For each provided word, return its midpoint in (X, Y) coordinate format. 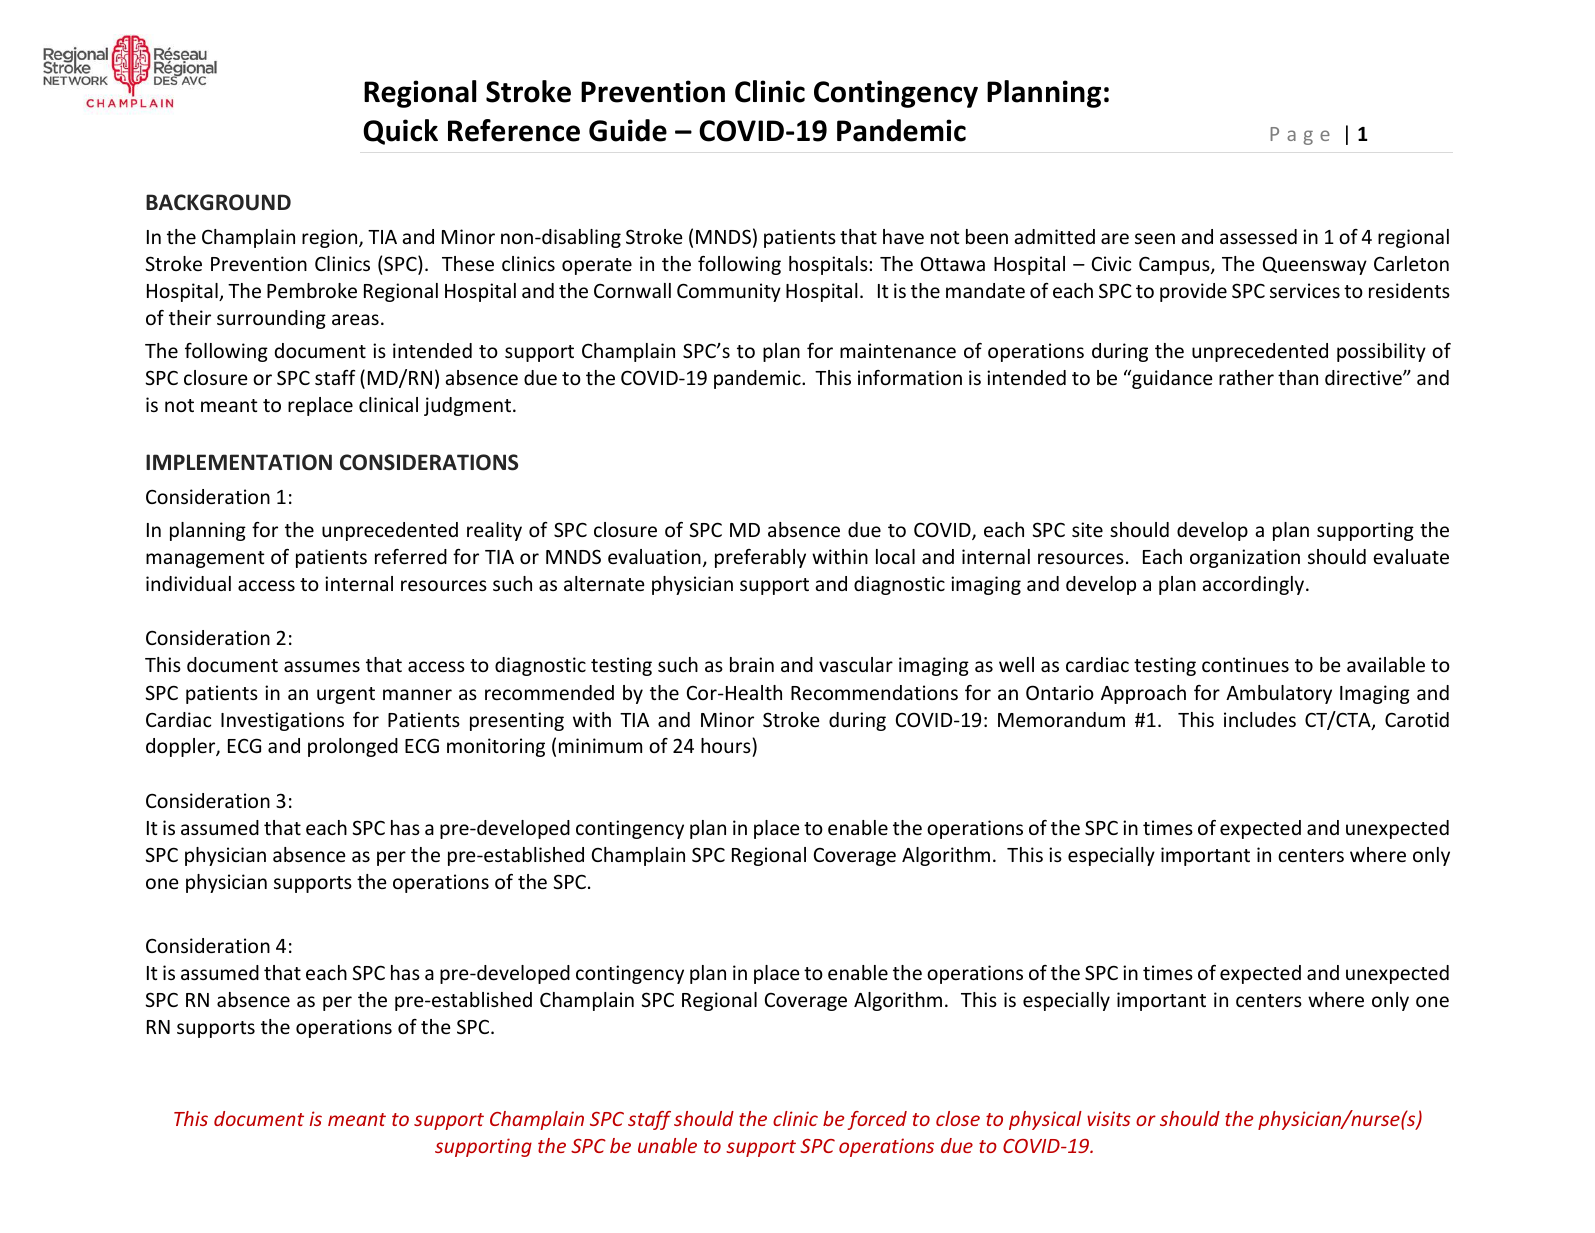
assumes (322, 666)
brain (752, 664)
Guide (628, 130)
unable (667, 1145)
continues (1245, 664)
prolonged (353, 747)
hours (727, 747)
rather (1246, 377)
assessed (1258, 236)
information (910, 377)
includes (1260, 719)
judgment (467, 406)
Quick (400, 132)
